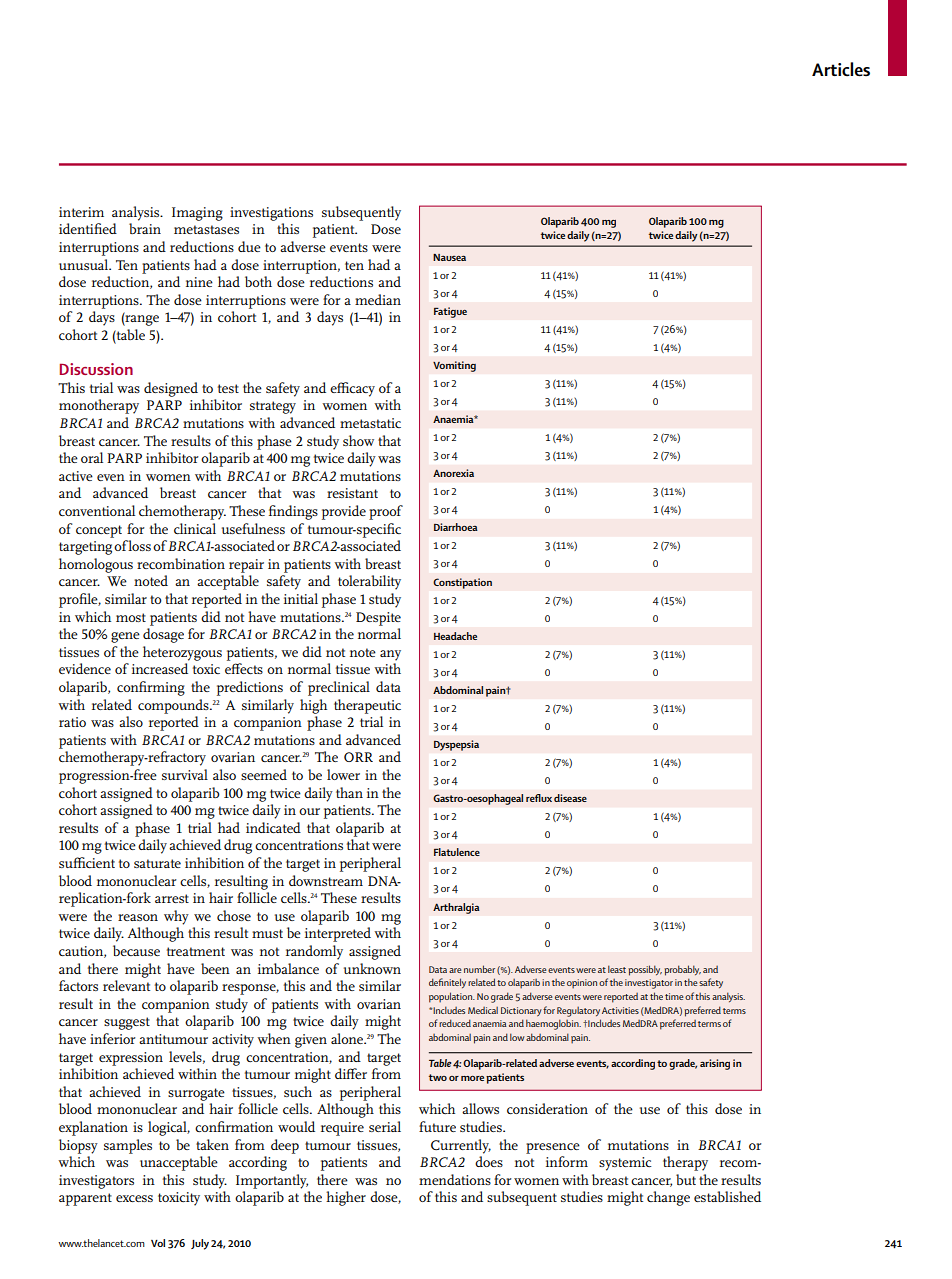  What do you see at coordinates (176, 917) in the image?
I see `why` at bounding box center [176, 917].
